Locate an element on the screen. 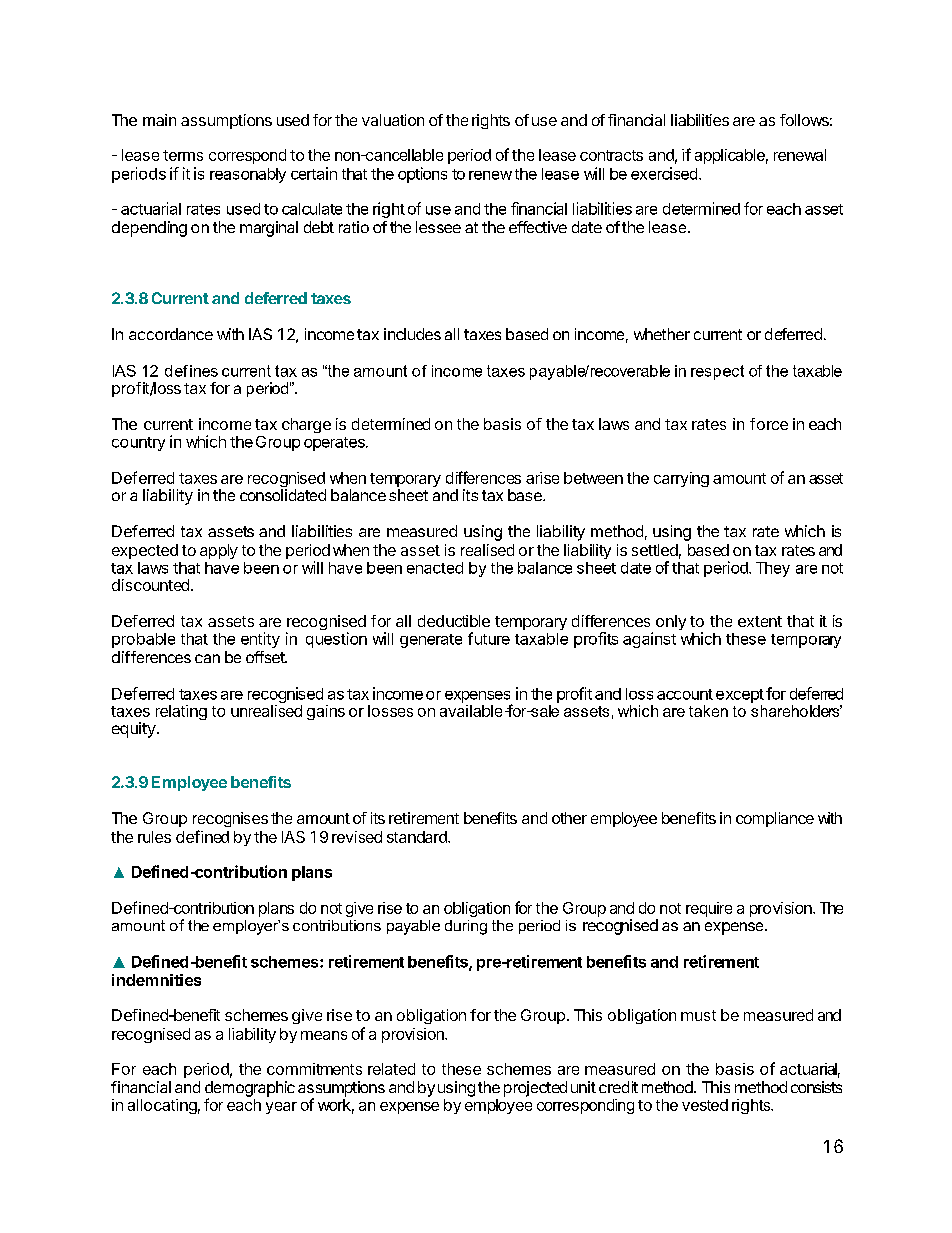  standard is located at coordinates (418, 837).
